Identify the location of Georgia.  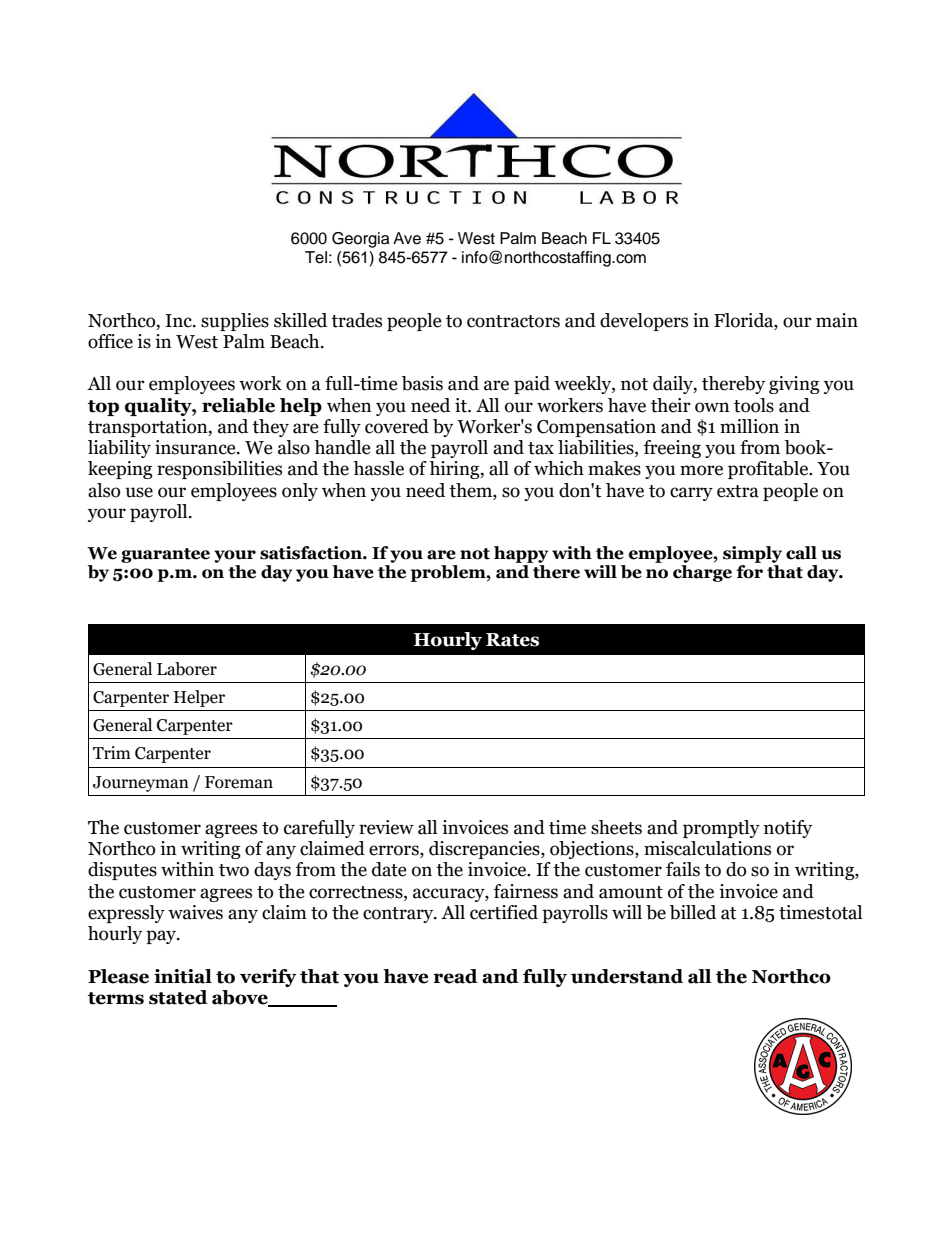
(361, 240).
